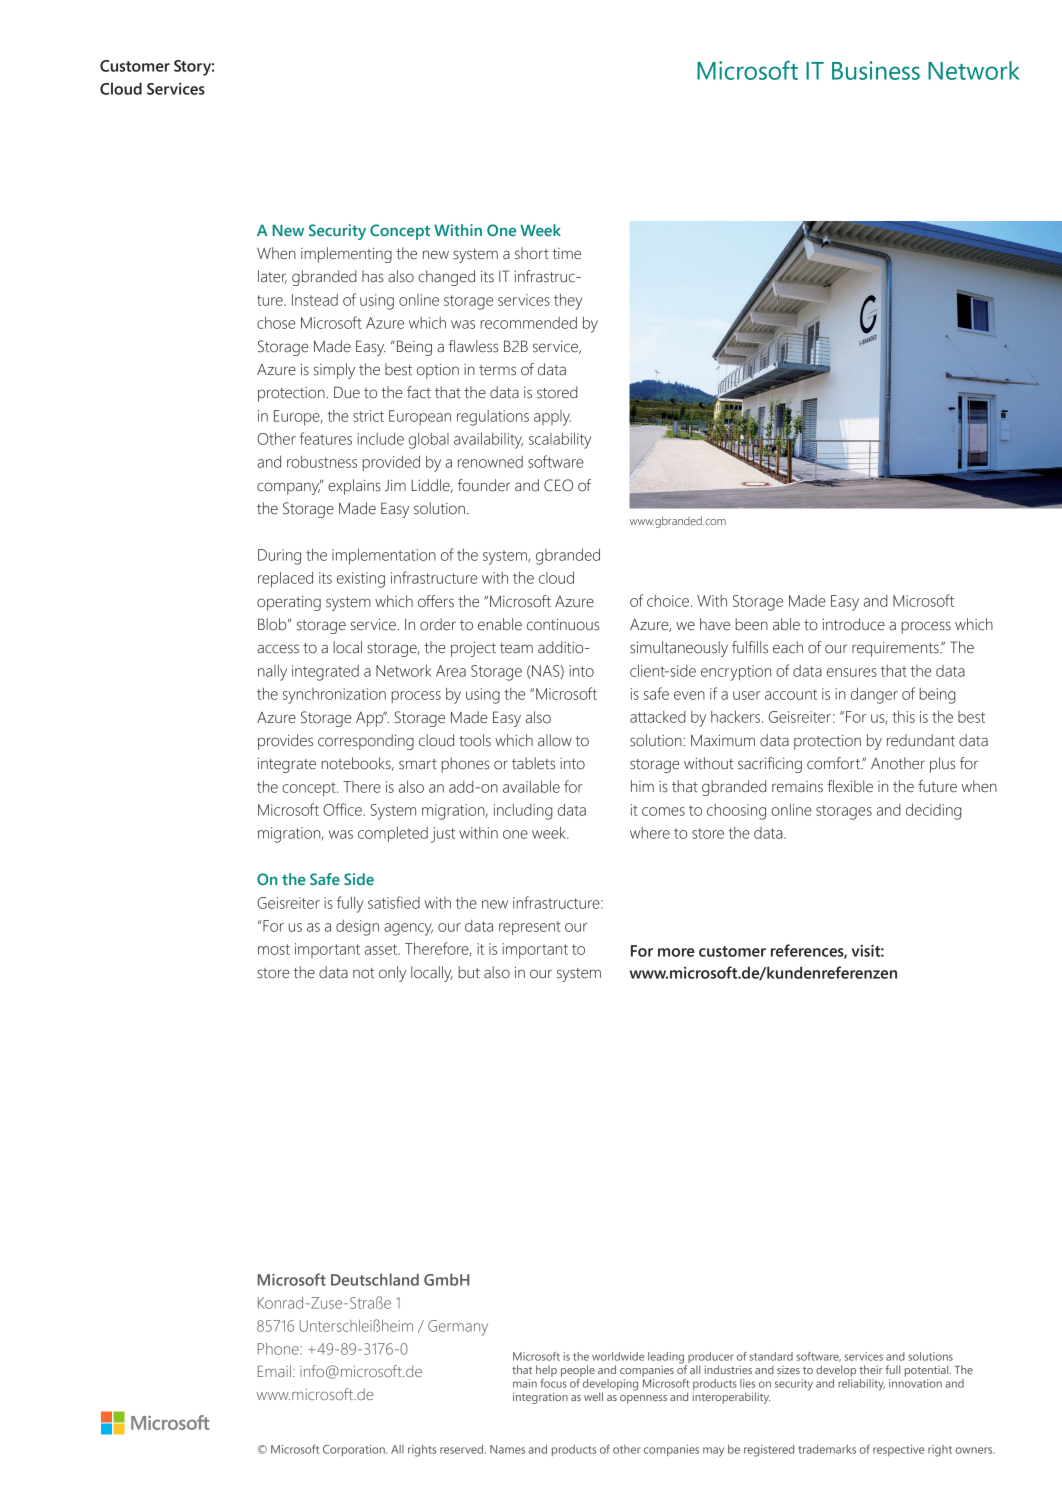 The height and width of the document is (1502, 1062). I want to click on more, so click(676, 952).
